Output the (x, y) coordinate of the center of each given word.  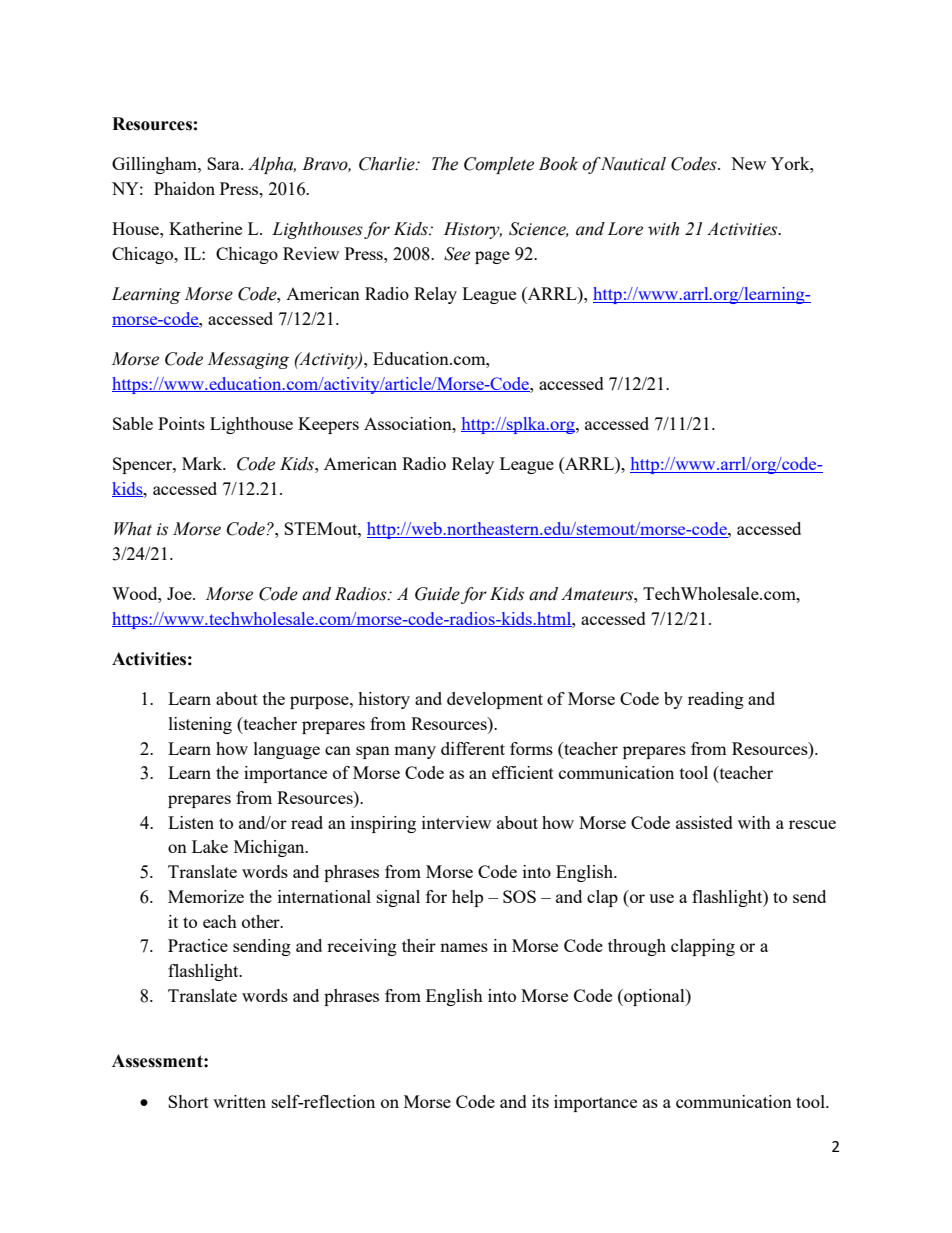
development (495, 700)
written (239, 1101)
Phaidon (184, 188)
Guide (437, 594)
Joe (180, 593)
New (748, 163)
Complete (499, 165)
